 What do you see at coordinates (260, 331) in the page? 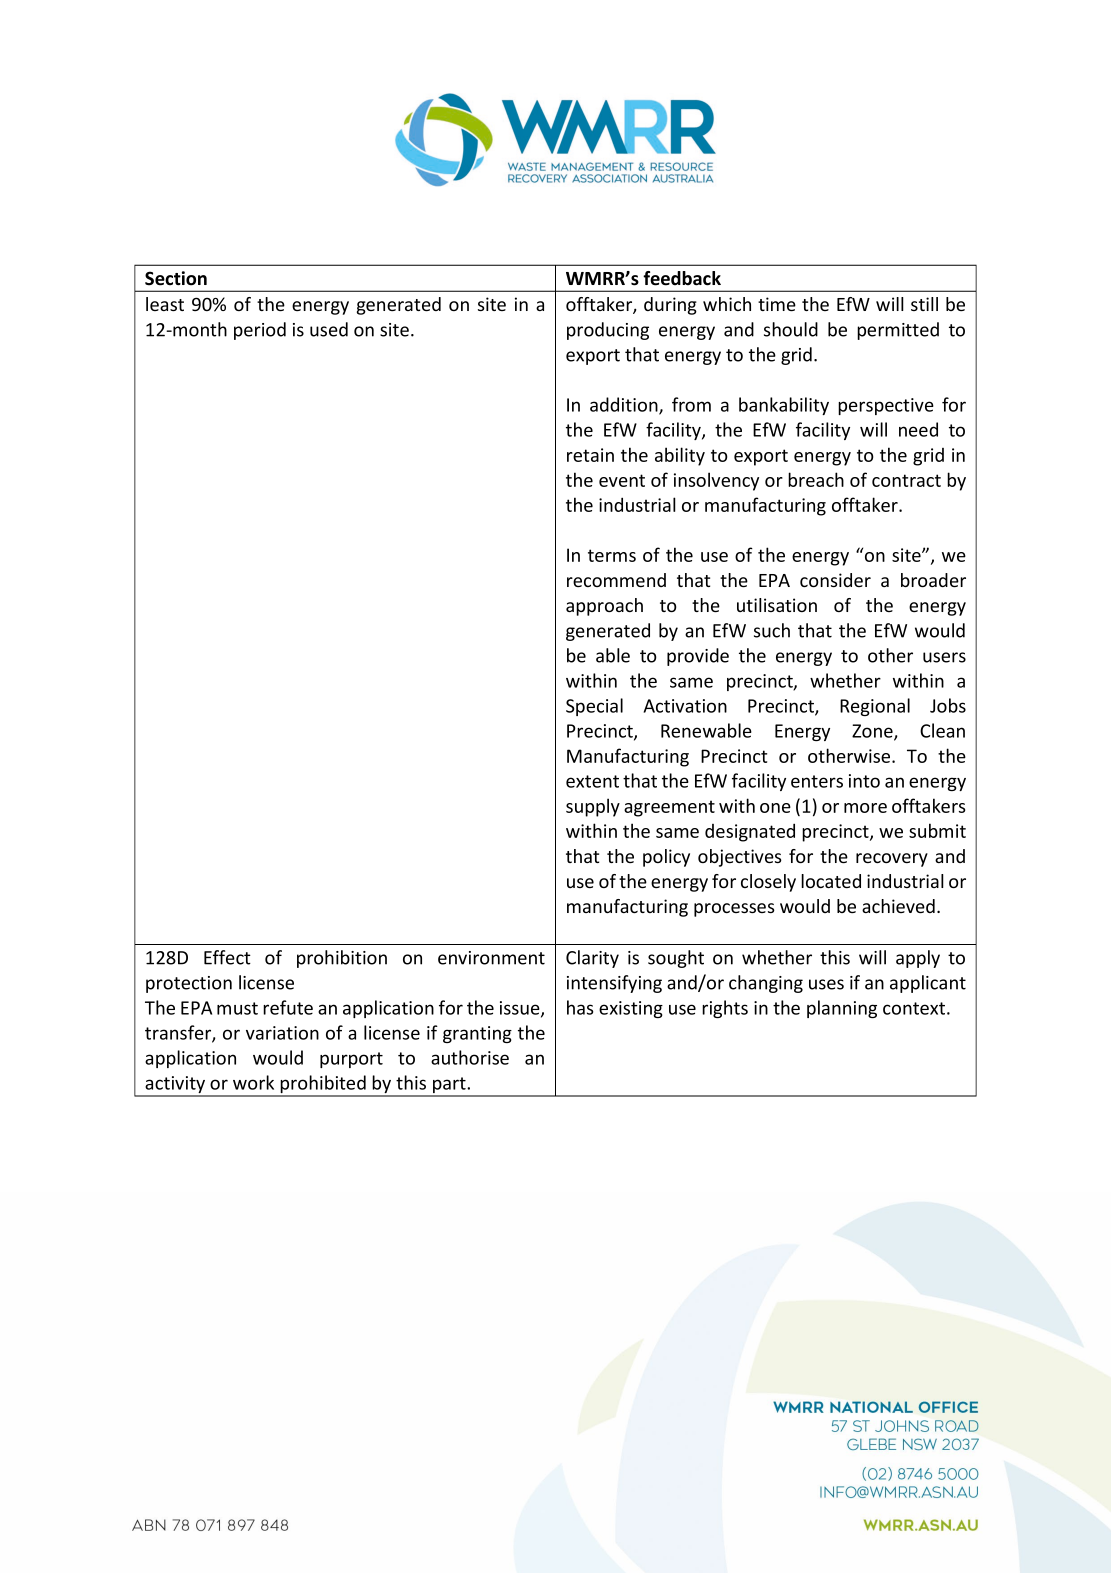
I see `period` at bounding box center [260, 331].
